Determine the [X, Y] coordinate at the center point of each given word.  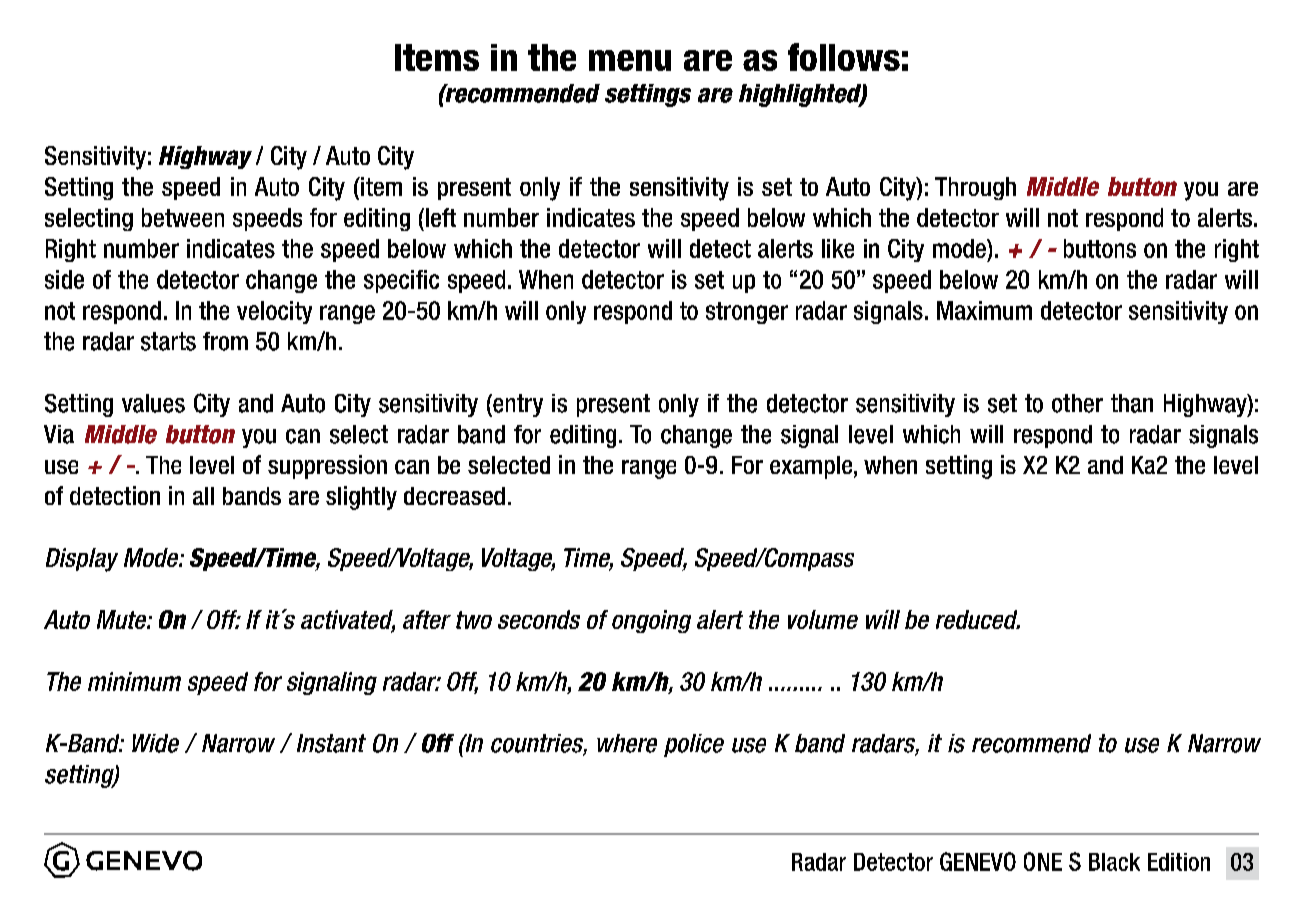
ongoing [651, 621]
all [203, 496]
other [1077, 403]
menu [630, 60]
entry [517, 405]
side [64, 279]
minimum [134, 681]
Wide [155, 743]
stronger [747, 313]
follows [844, 57]
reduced [978, 619]
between [183, 217]
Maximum [984, 310]
